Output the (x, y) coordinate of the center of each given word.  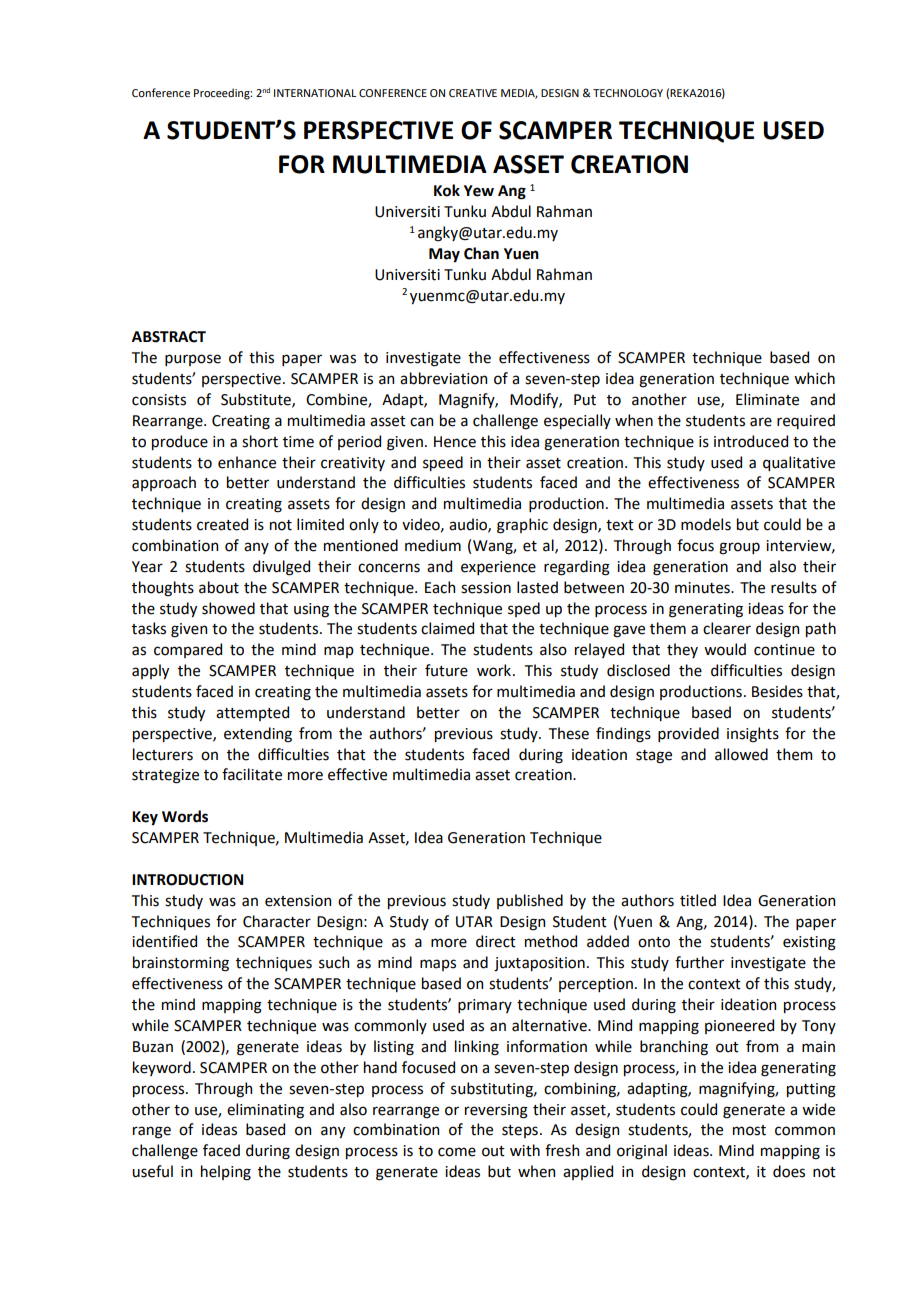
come (457, 1152)
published (530, 901)
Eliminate (767, 399)
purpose (193, 360)
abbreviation (443, 378)
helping (226, 1173)
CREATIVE (473, 93)
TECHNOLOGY (628, 93)
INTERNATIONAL (315, 93)
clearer (727, 628)
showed (228, 608)
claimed (447, 628)
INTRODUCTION (188, 880)
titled (698, 900)
